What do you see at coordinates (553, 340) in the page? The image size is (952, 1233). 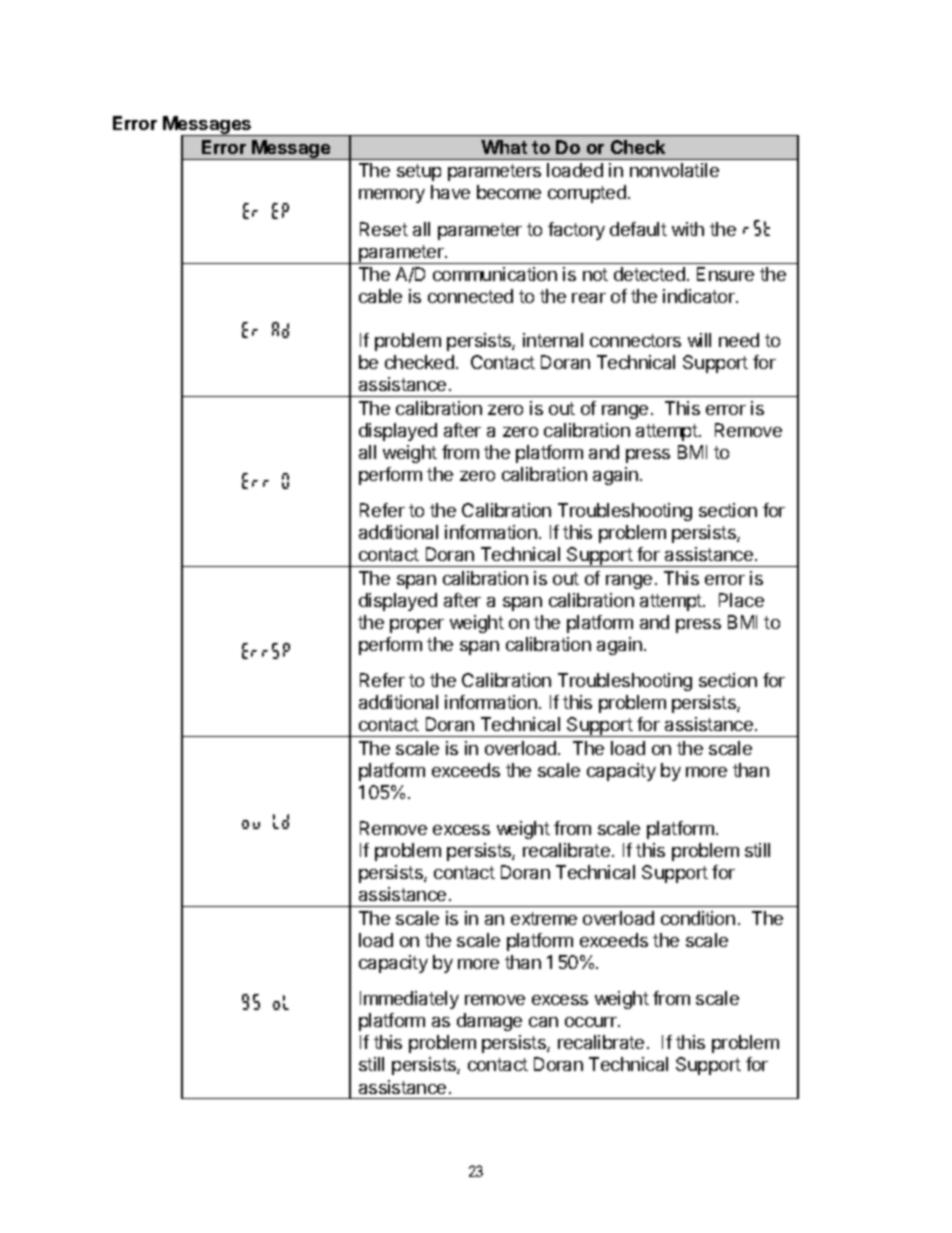 I see `internal` at bounding box center [553, 340].
